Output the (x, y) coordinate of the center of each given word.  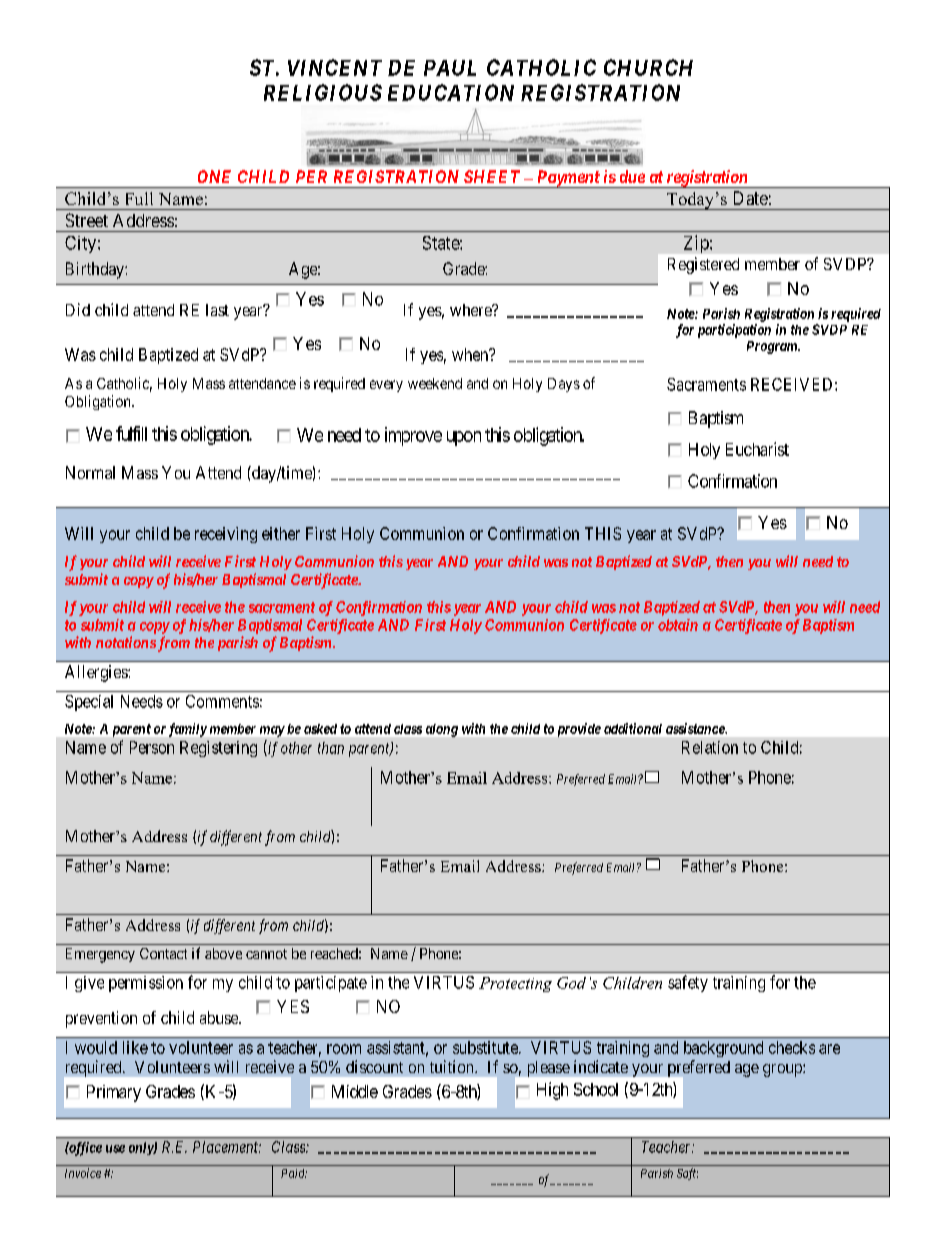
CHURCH (648, 67)
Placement (227, 1147)
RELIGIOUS (323, 92)
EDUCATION (451, 92)
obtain (678, 625)
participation (734, 331)
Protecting (515, 984)
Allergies (97, 673)
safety (688, 983)
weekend (435, 383)
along (442, 730)
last (217, 310)
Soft (687, 1174)
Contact (163, 953)
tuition (453, 1066)
